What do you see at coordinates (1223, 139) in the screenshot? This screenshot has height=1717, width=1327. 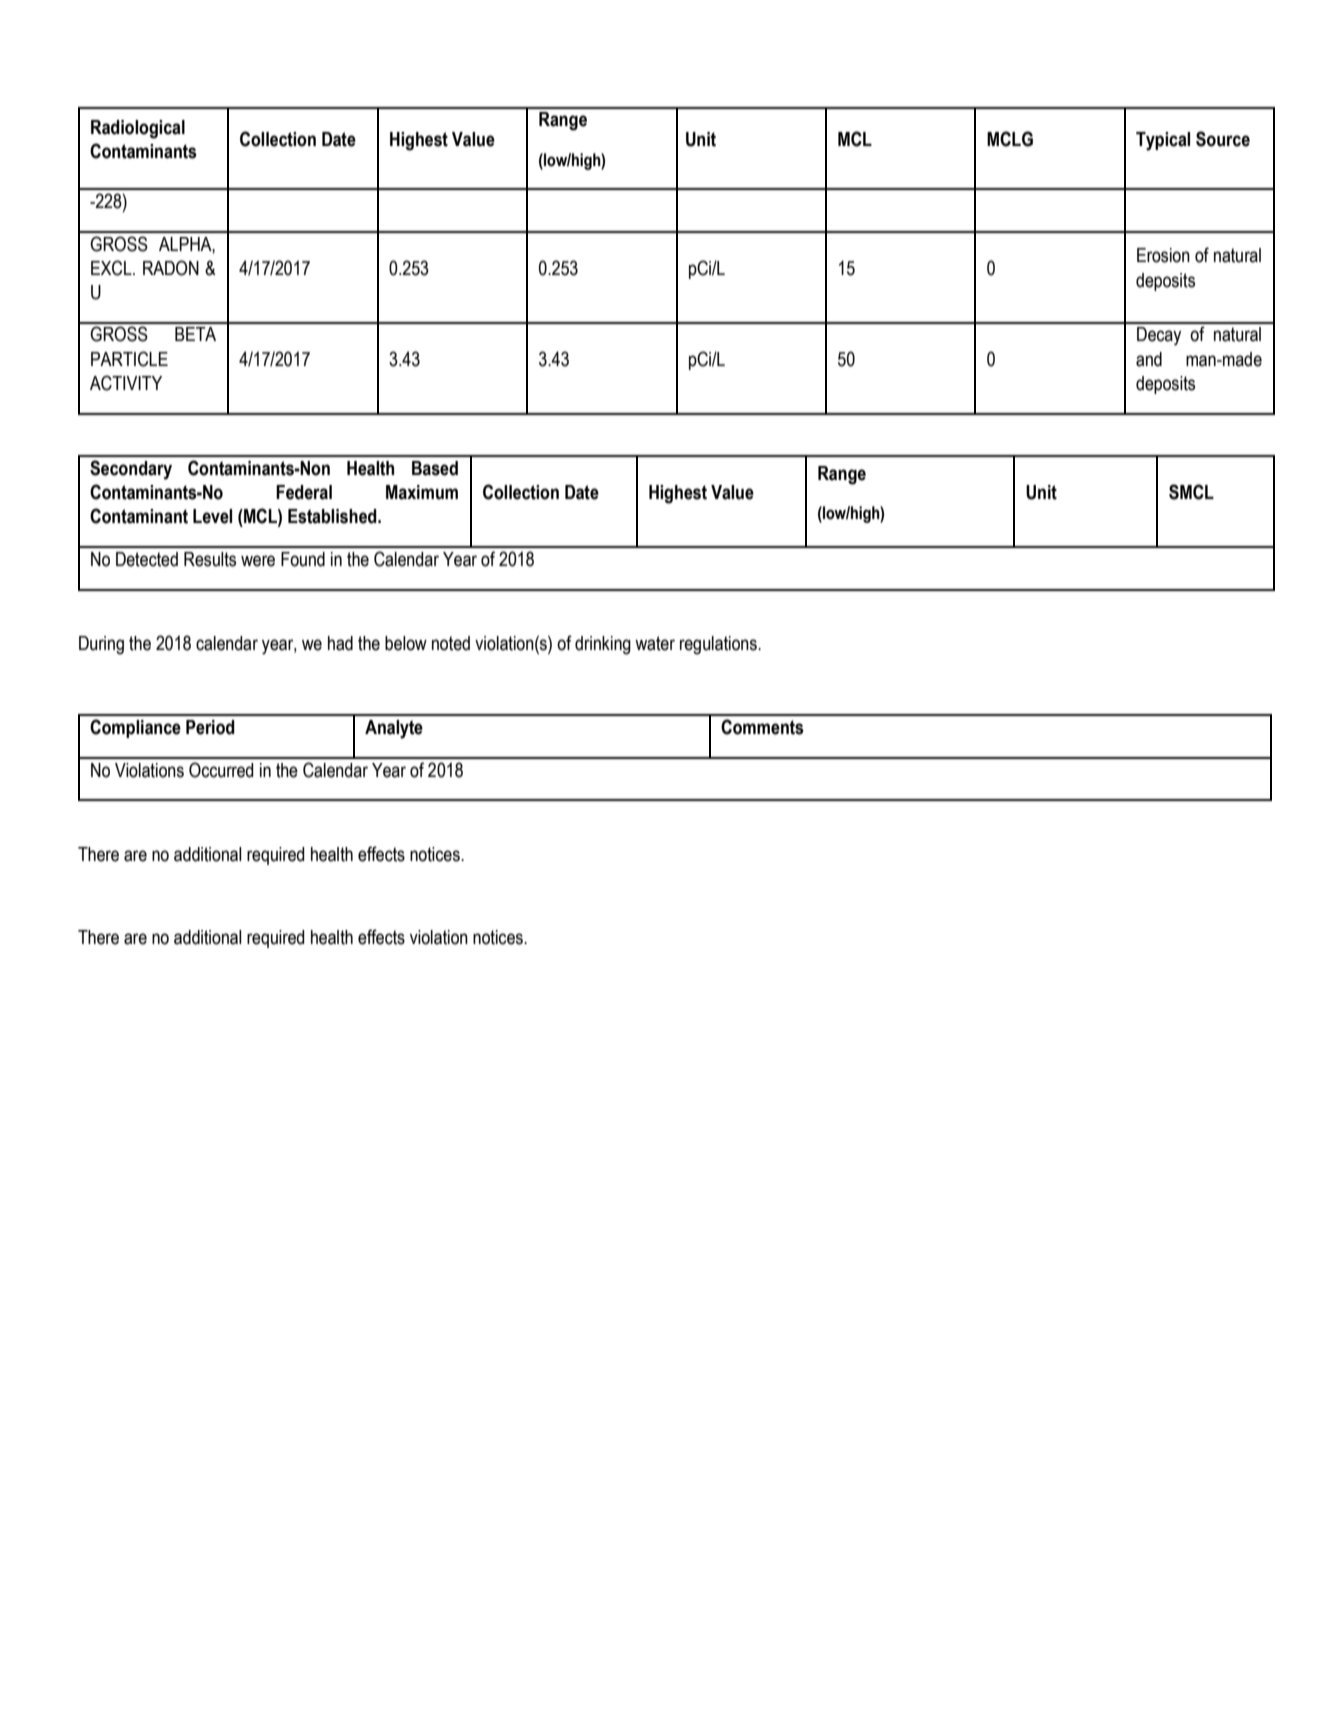 I see `Source` at bounding box center [1223, 139].
